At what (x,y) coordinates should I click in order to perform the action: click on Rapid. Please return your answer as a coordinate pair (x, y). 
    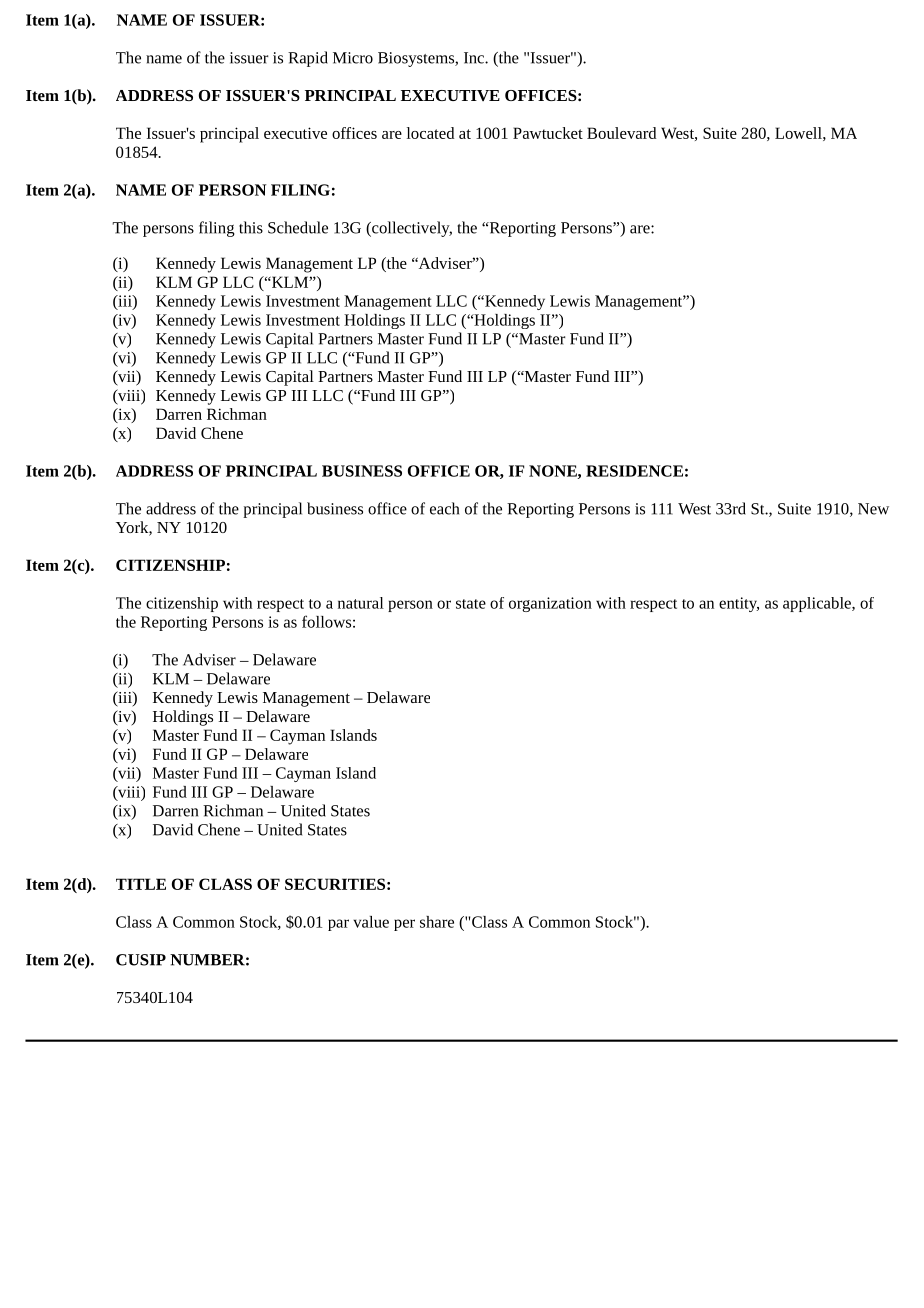
    Looking at the image, I should click on (308, 59).
